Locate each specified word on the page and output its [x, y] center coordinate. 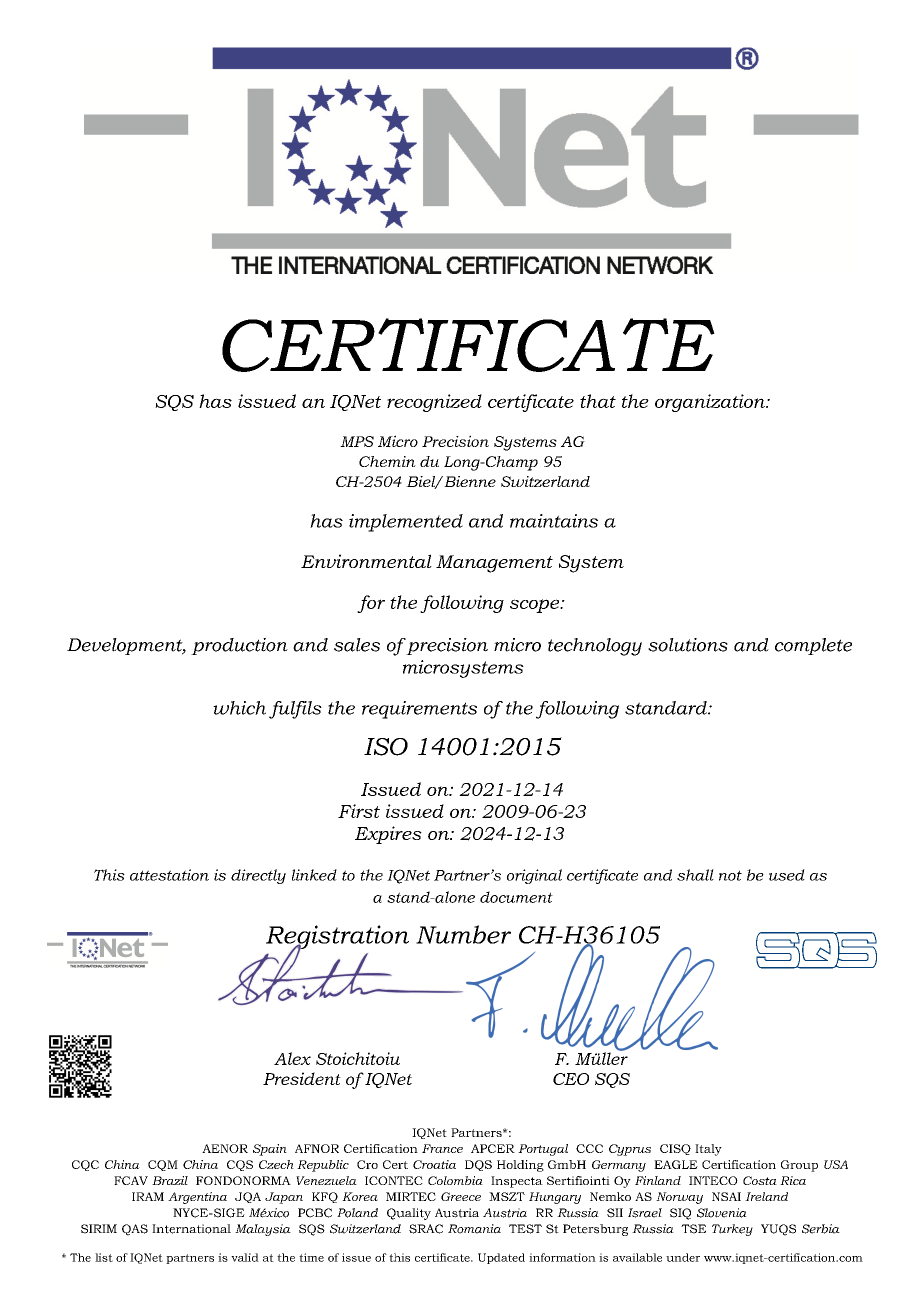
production [239, 646]
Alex [292, 1058]
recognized [434, 403]
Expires [388, 835]
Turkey [732, 1230]
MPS [357, 441]
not [730, 875]
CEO [571, 1079]
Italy [708, 1150]
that [598, 401]
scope [536, 606]
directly [258, 876]
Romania [474, 1229]
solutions [688, 645]
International [191, 1229]
